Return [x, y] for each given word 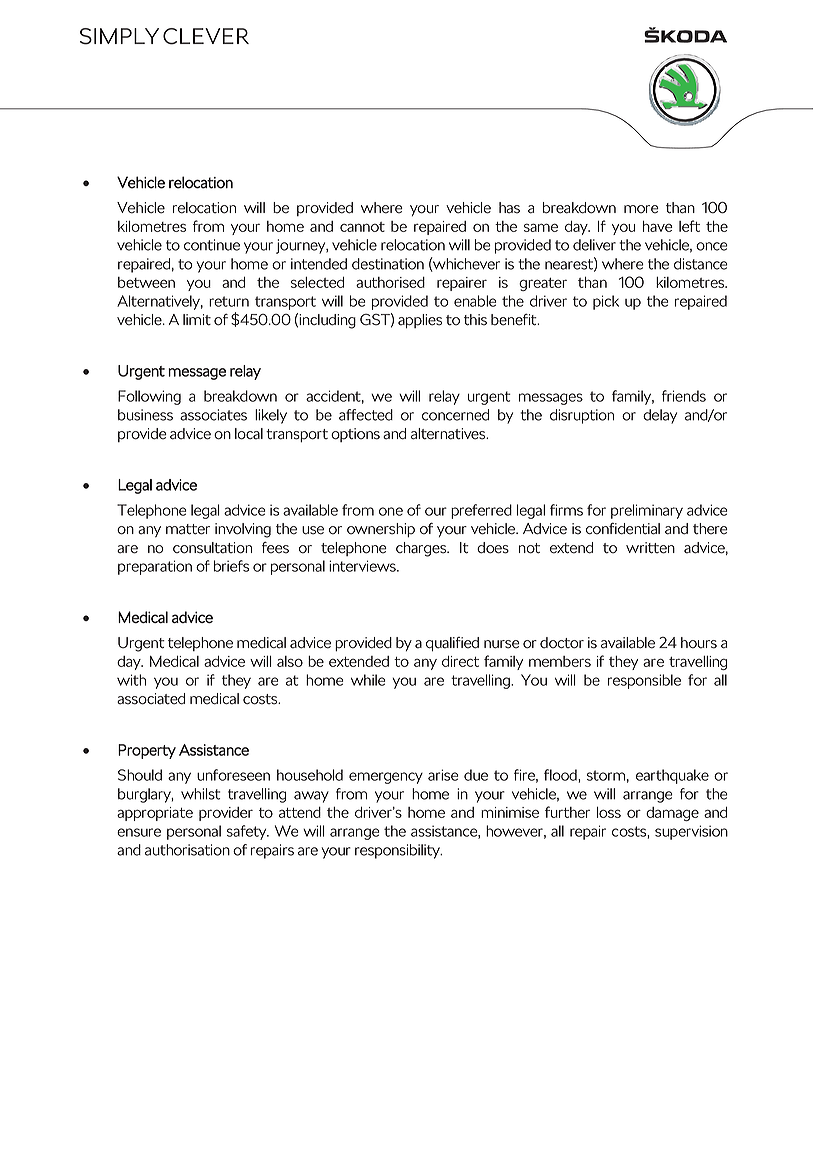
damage [672, 814]
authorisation [187, 850]
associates [213, 415]
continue [212, 245]
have [658, 226]
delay [660, 416]
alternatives [449, 434]
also [290, 661]
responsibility [398, 851]
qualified [452, 644]
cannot [362, 227]
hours [699, 643]
